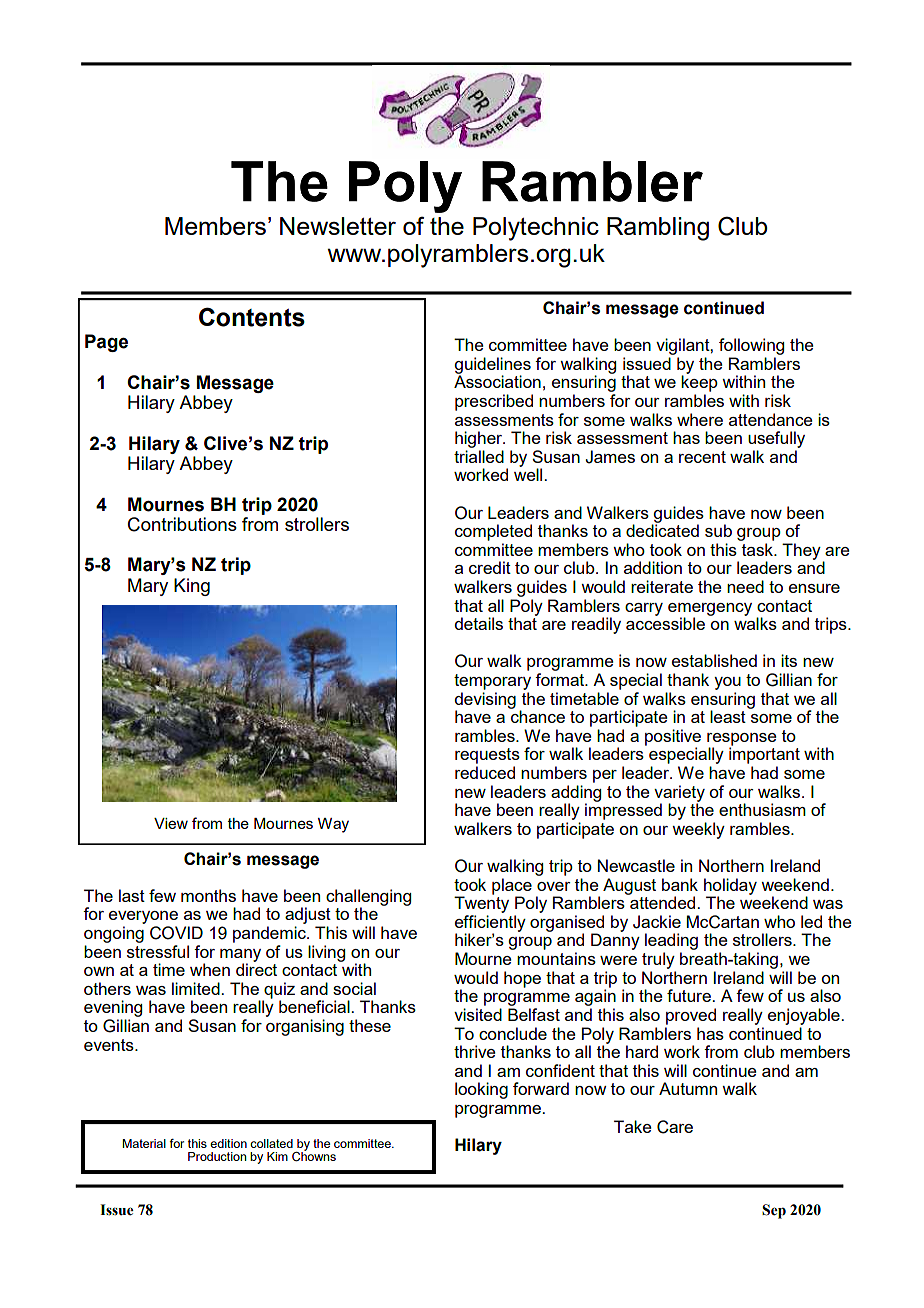  I want to click on Newsletter, so click(338, 226).
